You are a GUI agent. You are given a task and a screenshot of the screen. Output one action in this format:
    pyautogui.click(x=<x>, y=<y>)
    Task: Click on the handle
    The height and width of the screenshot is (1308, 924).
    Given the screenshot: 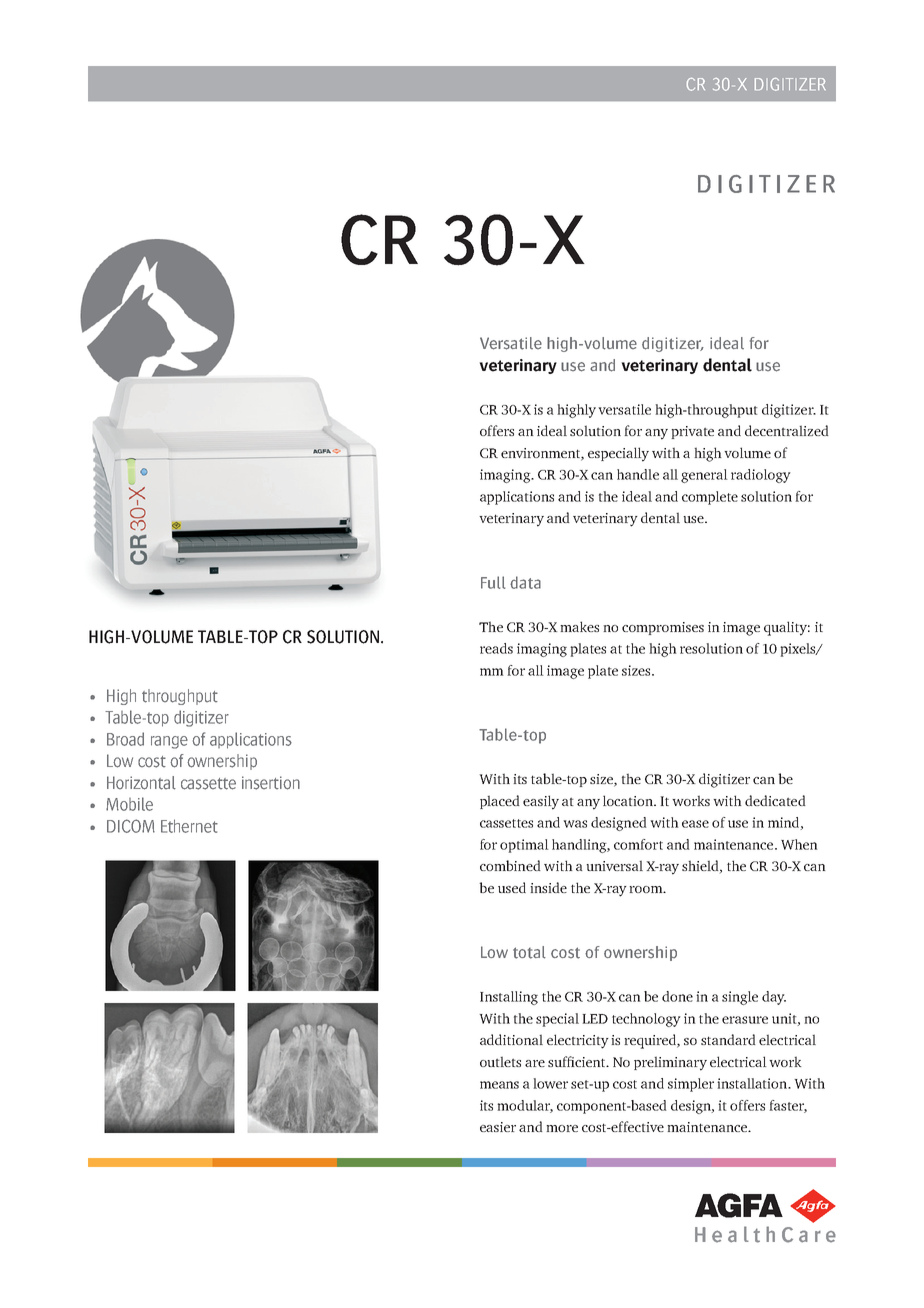 What is the action you would take?
    pyautogui.click(x=638, y=474)
